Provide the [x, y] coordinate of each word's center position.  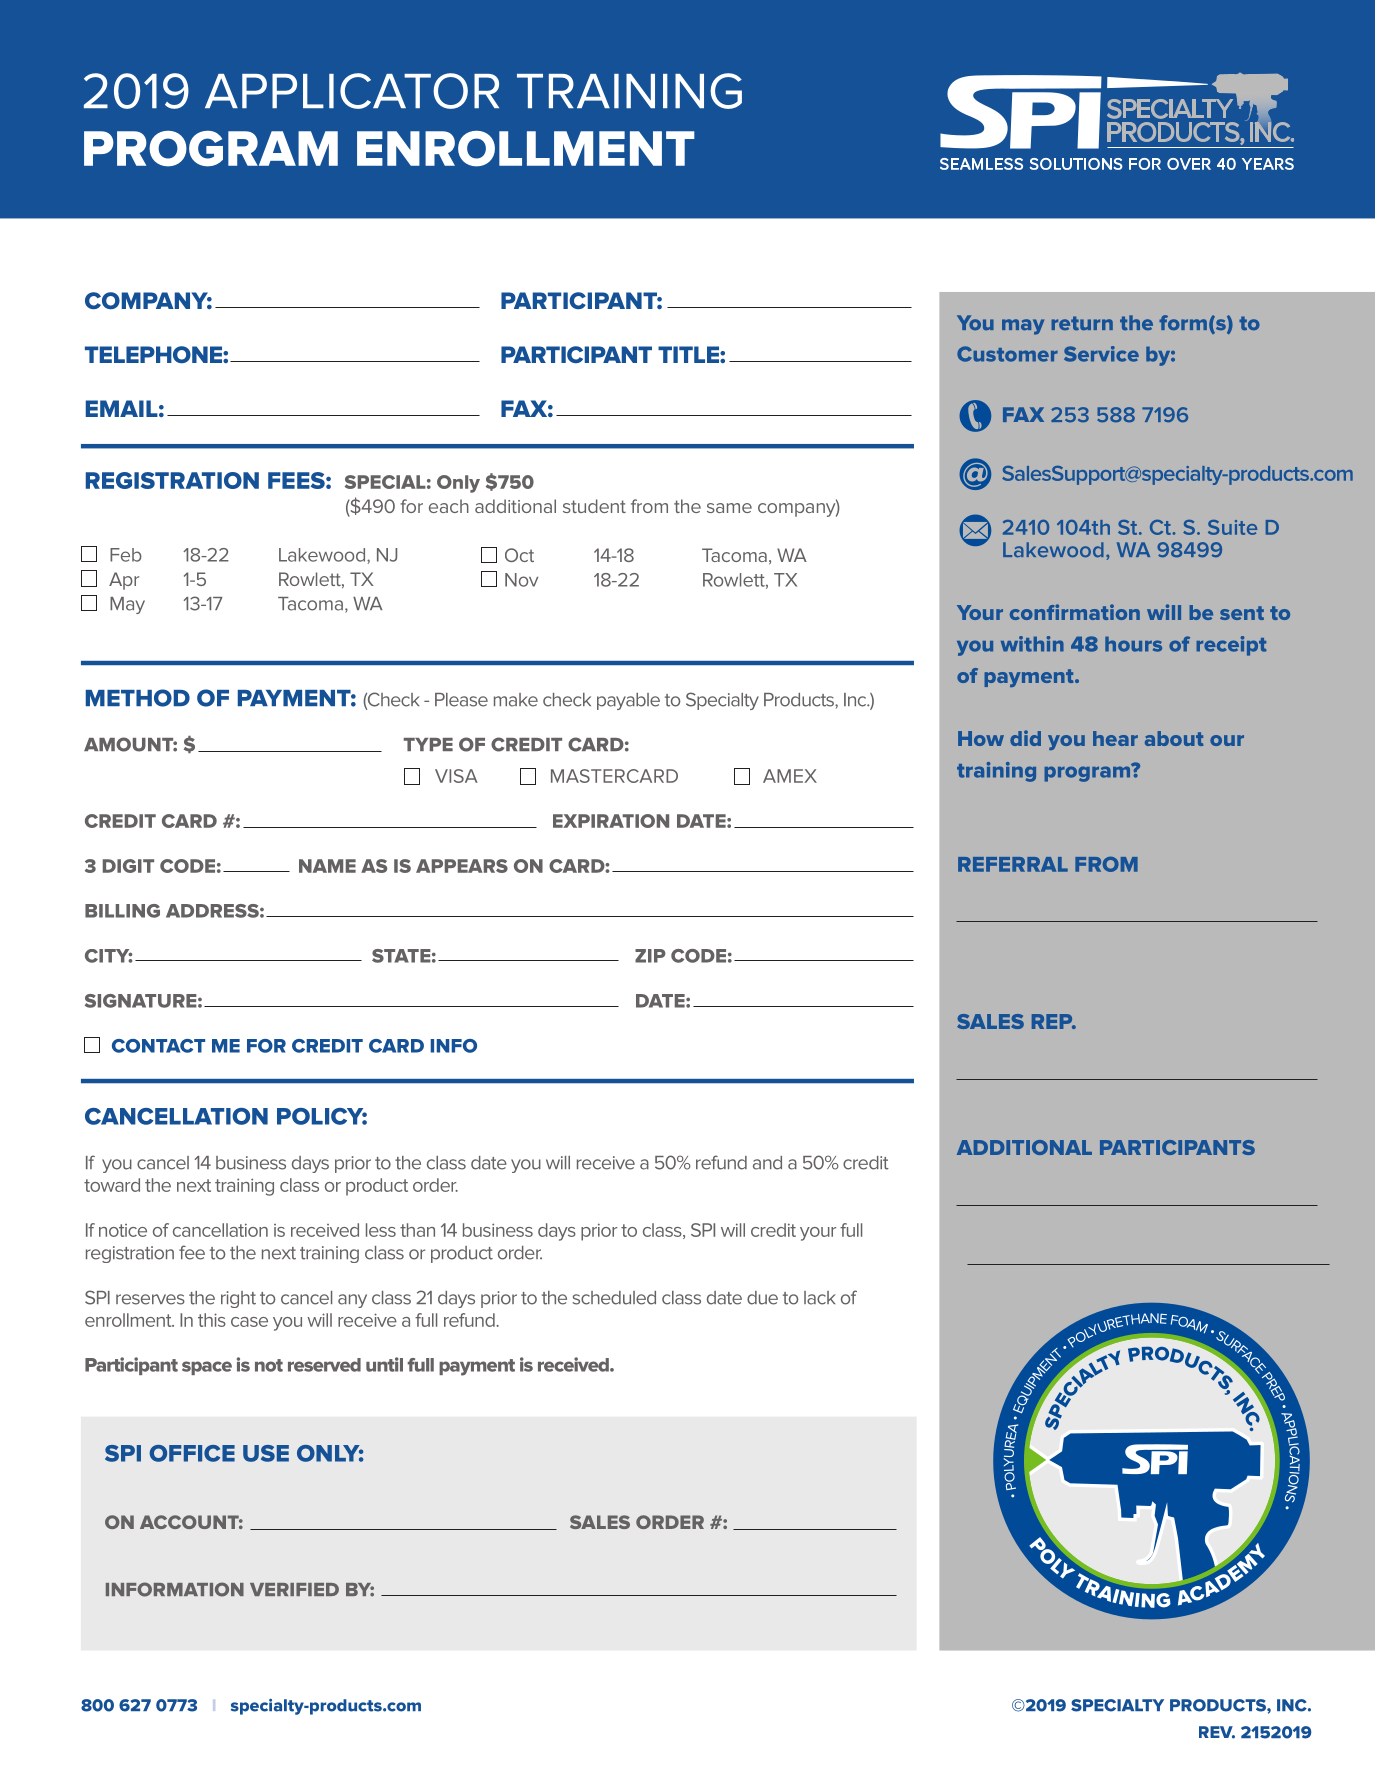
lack [819, 1298]
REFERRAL [1013, 864]
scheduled [614, 1298]
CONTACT [158, 1046]
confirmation [1075, 612]
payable [628, 701]
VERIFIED [294, 1589]
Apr [124, 581]
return [1082, 323]
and [767, 1163]
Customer [1007, 354]
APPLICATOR [352, 91]
